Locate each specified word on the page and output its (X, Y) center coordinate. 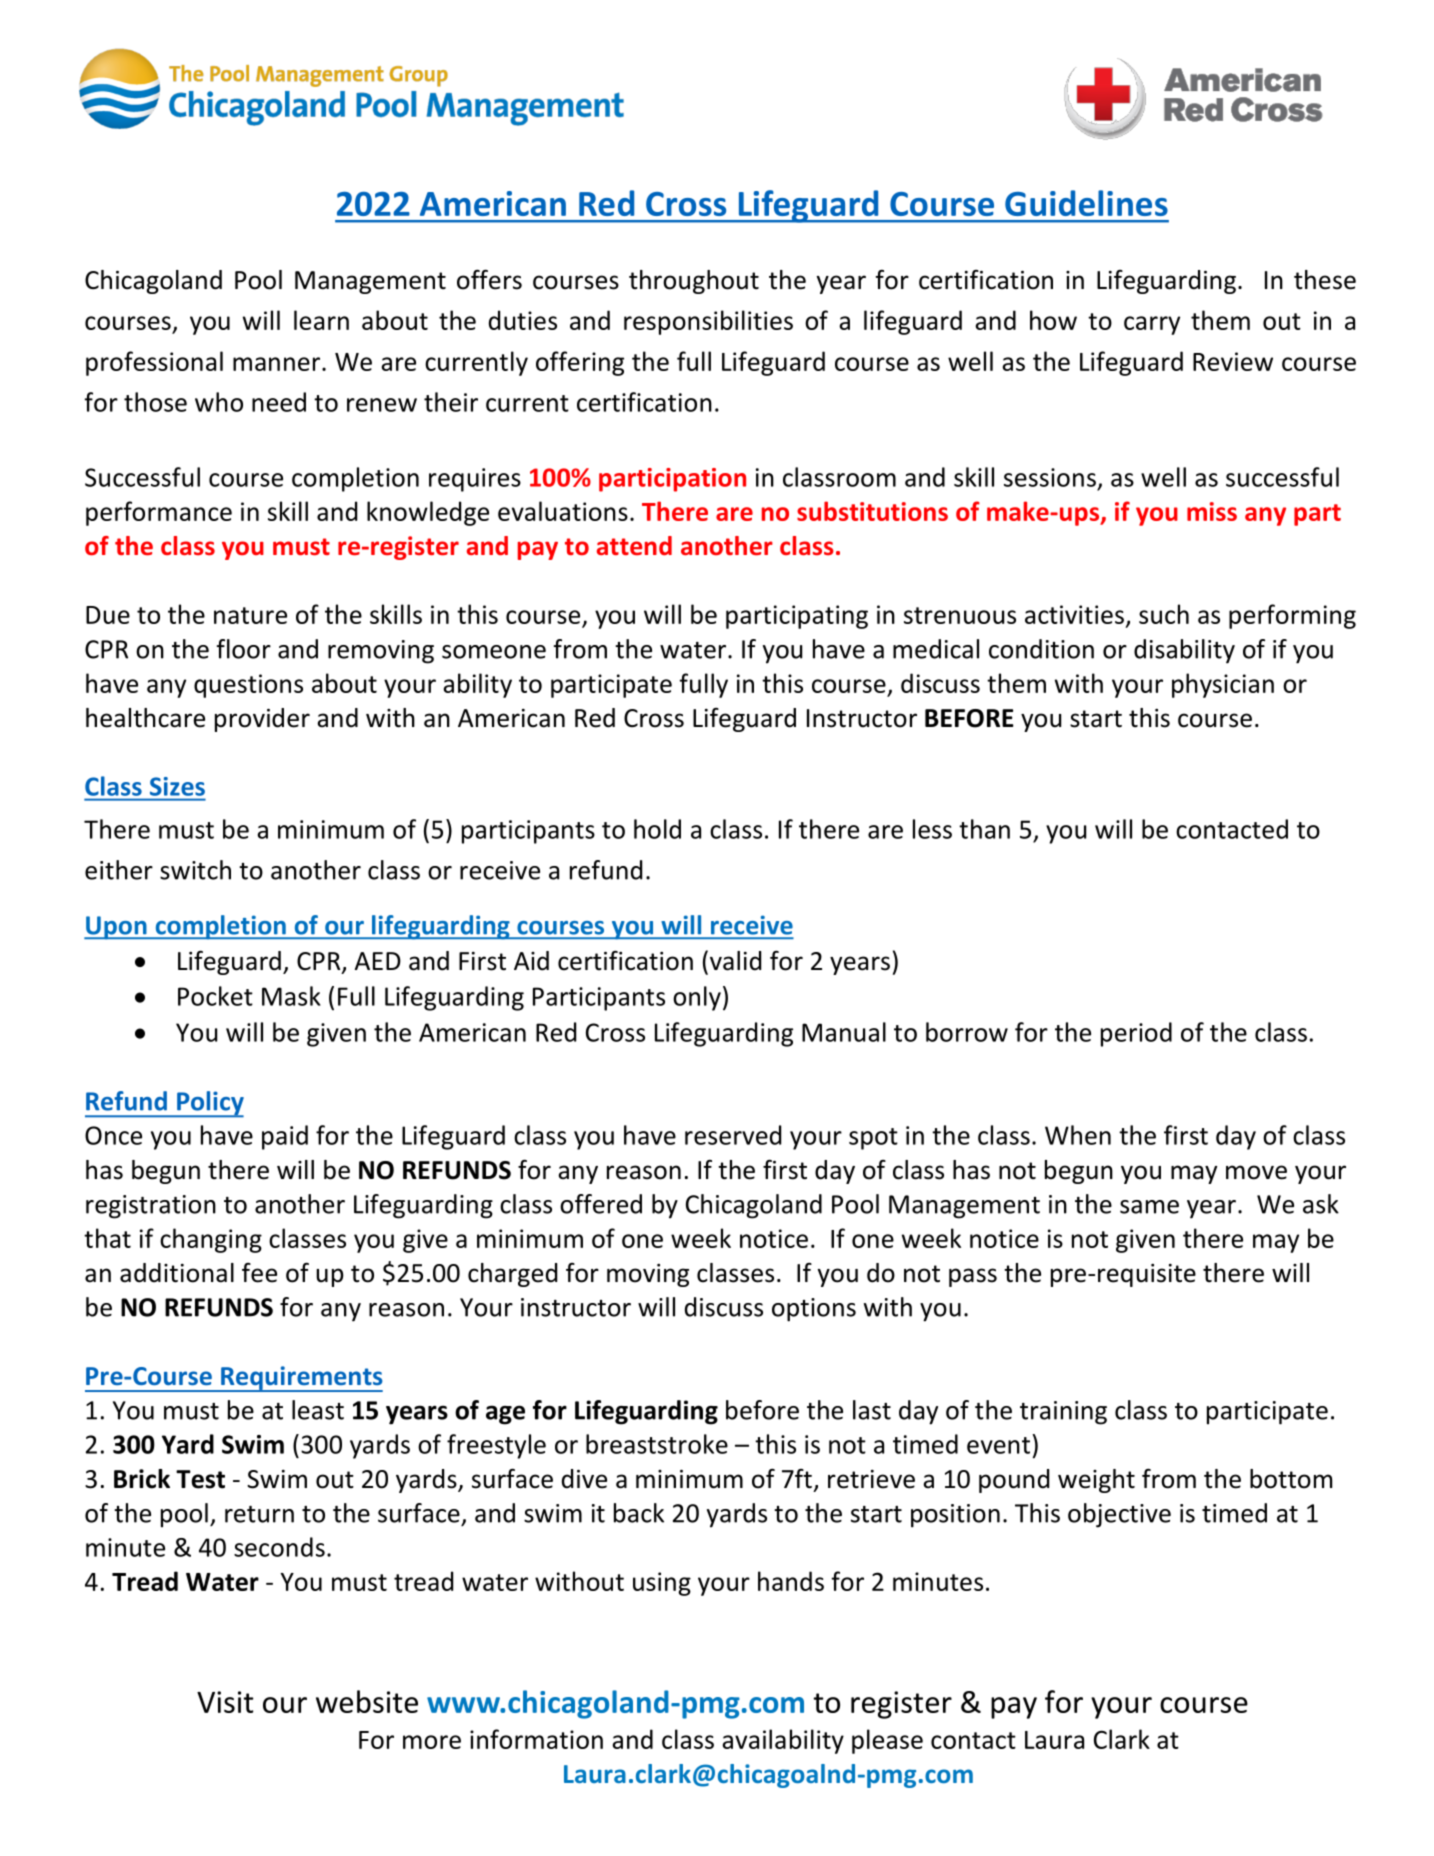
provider (262, 720)
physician (1223, 685)
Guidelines (1086, 203)
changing (211, 1240)
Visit (225, 1702)
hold (657, 829)
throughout (694, 282)
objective (1119, 1515)
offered (601, 1204)
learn (321, 320)
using (662, 1584)
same (1149, 1207)
